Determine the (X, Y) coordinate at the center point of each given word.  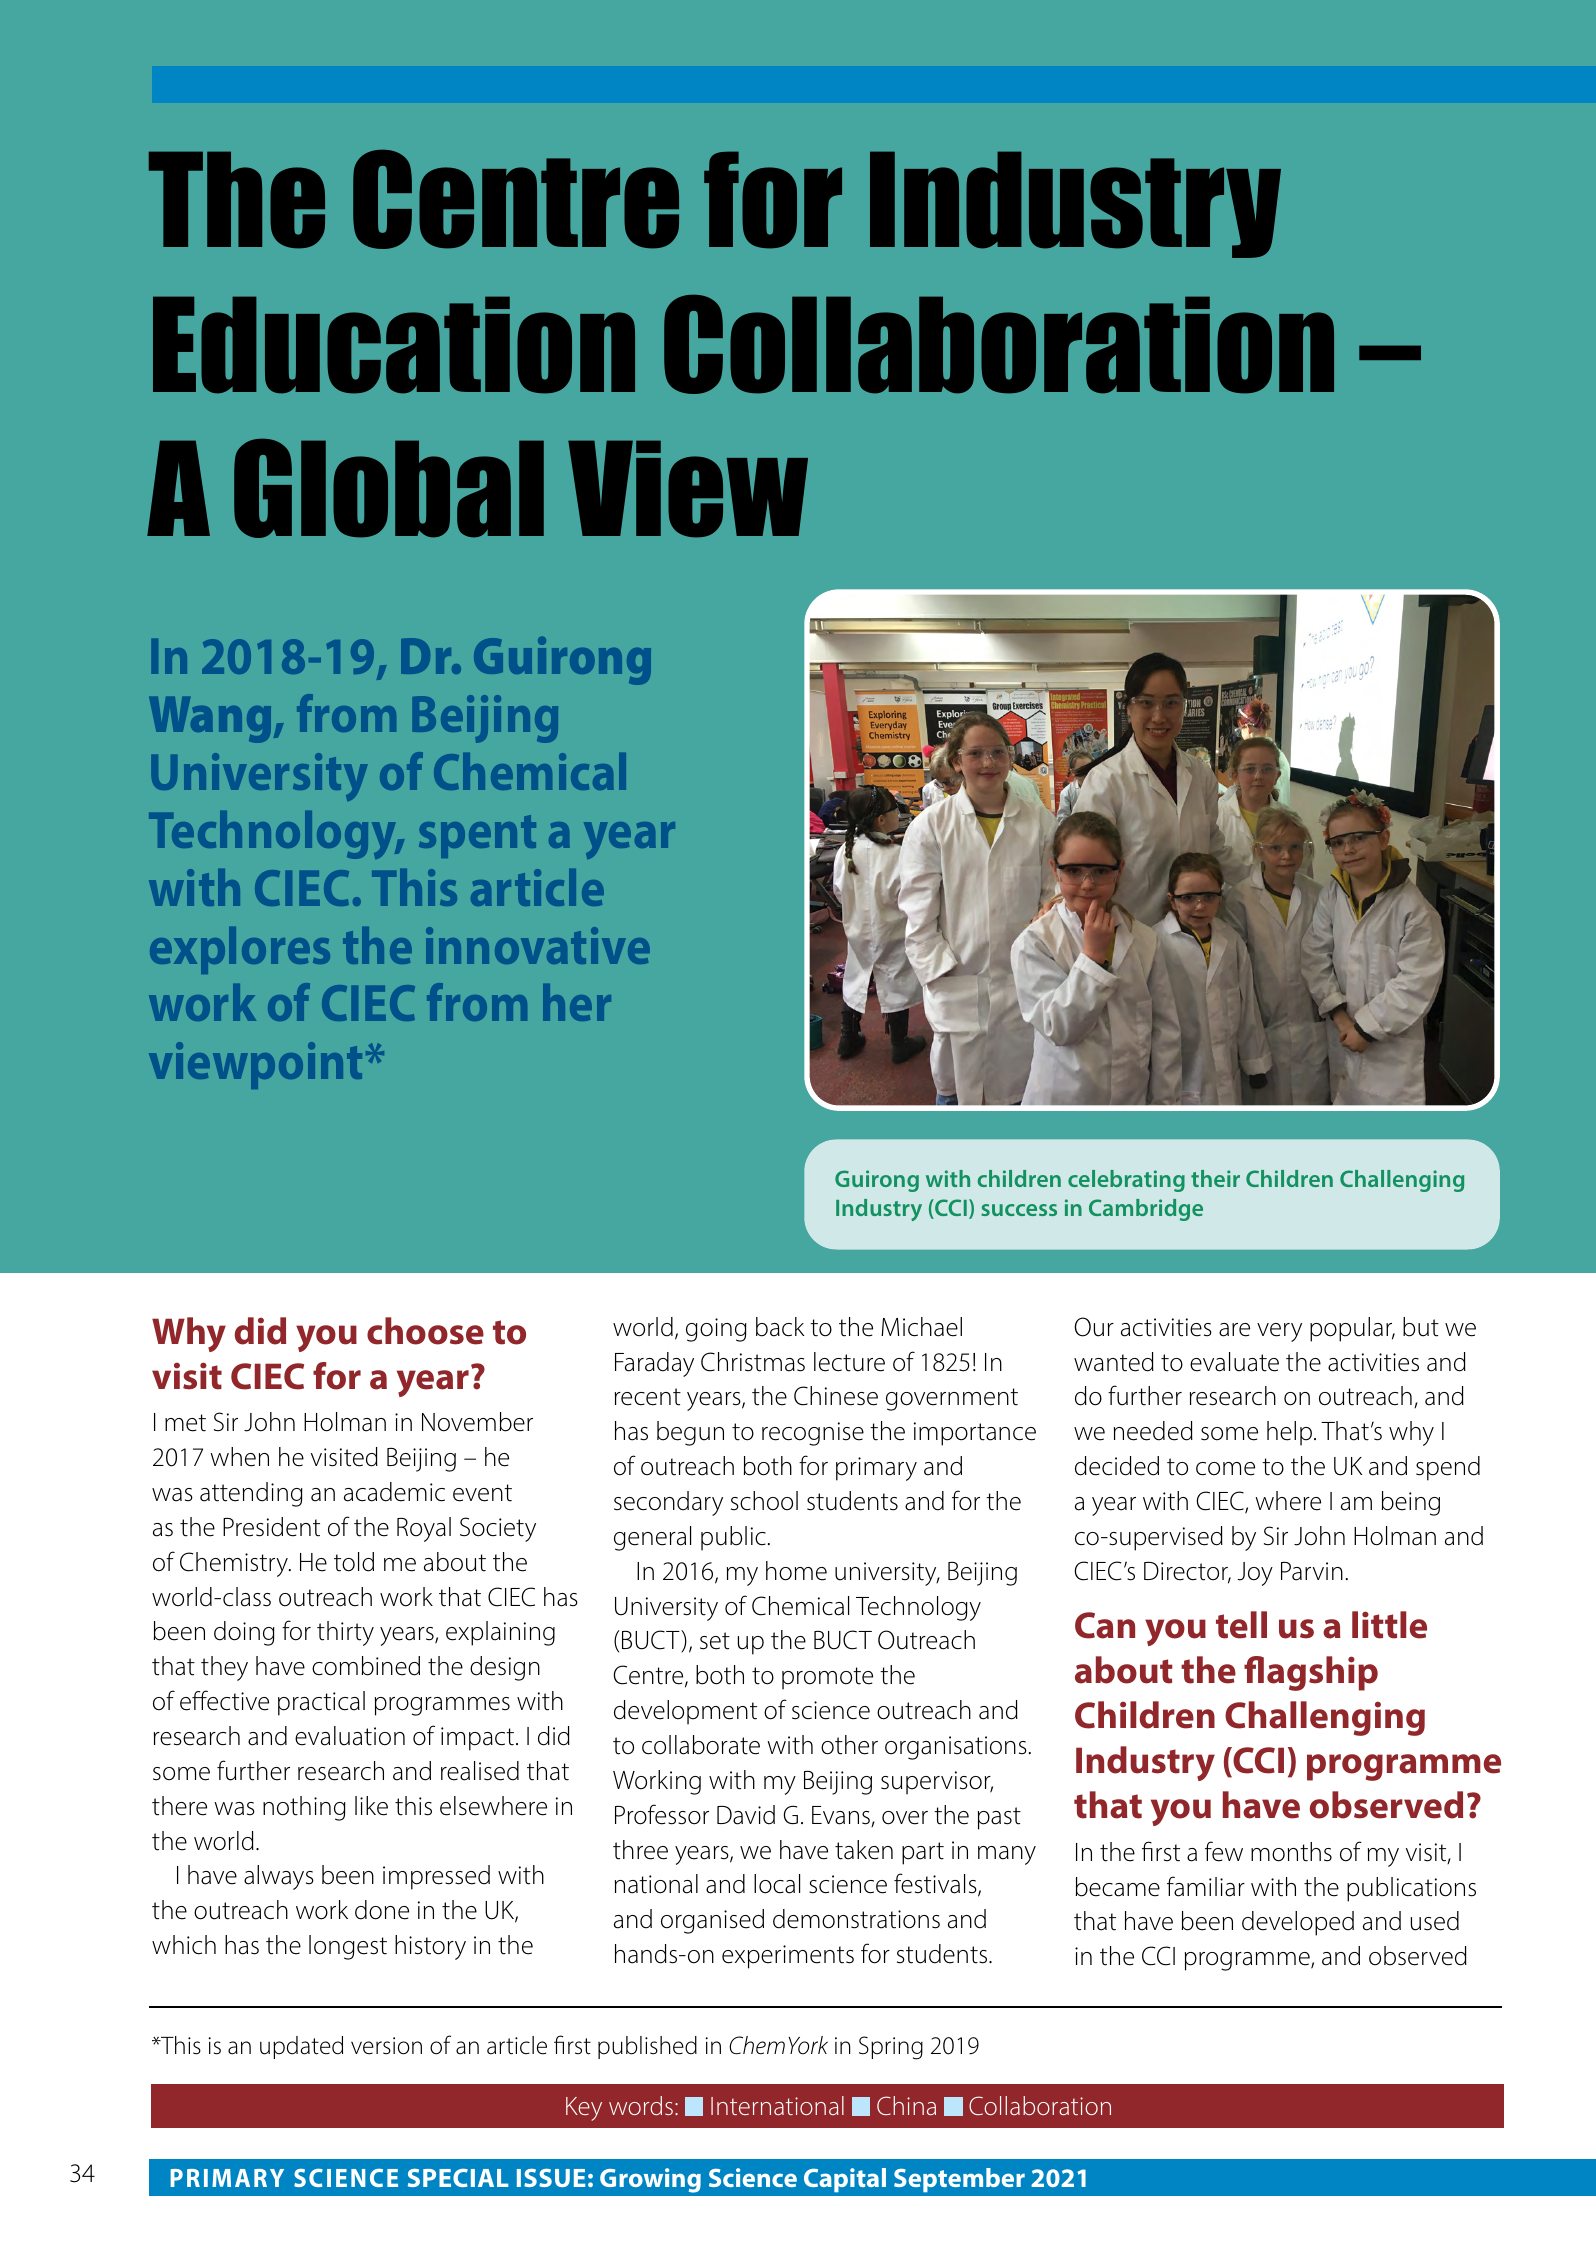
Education (394, 345)
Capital (845, 2180)
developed (1298, 1923)
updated (301, 2047)
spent (477, 836)
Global (389, 488)
